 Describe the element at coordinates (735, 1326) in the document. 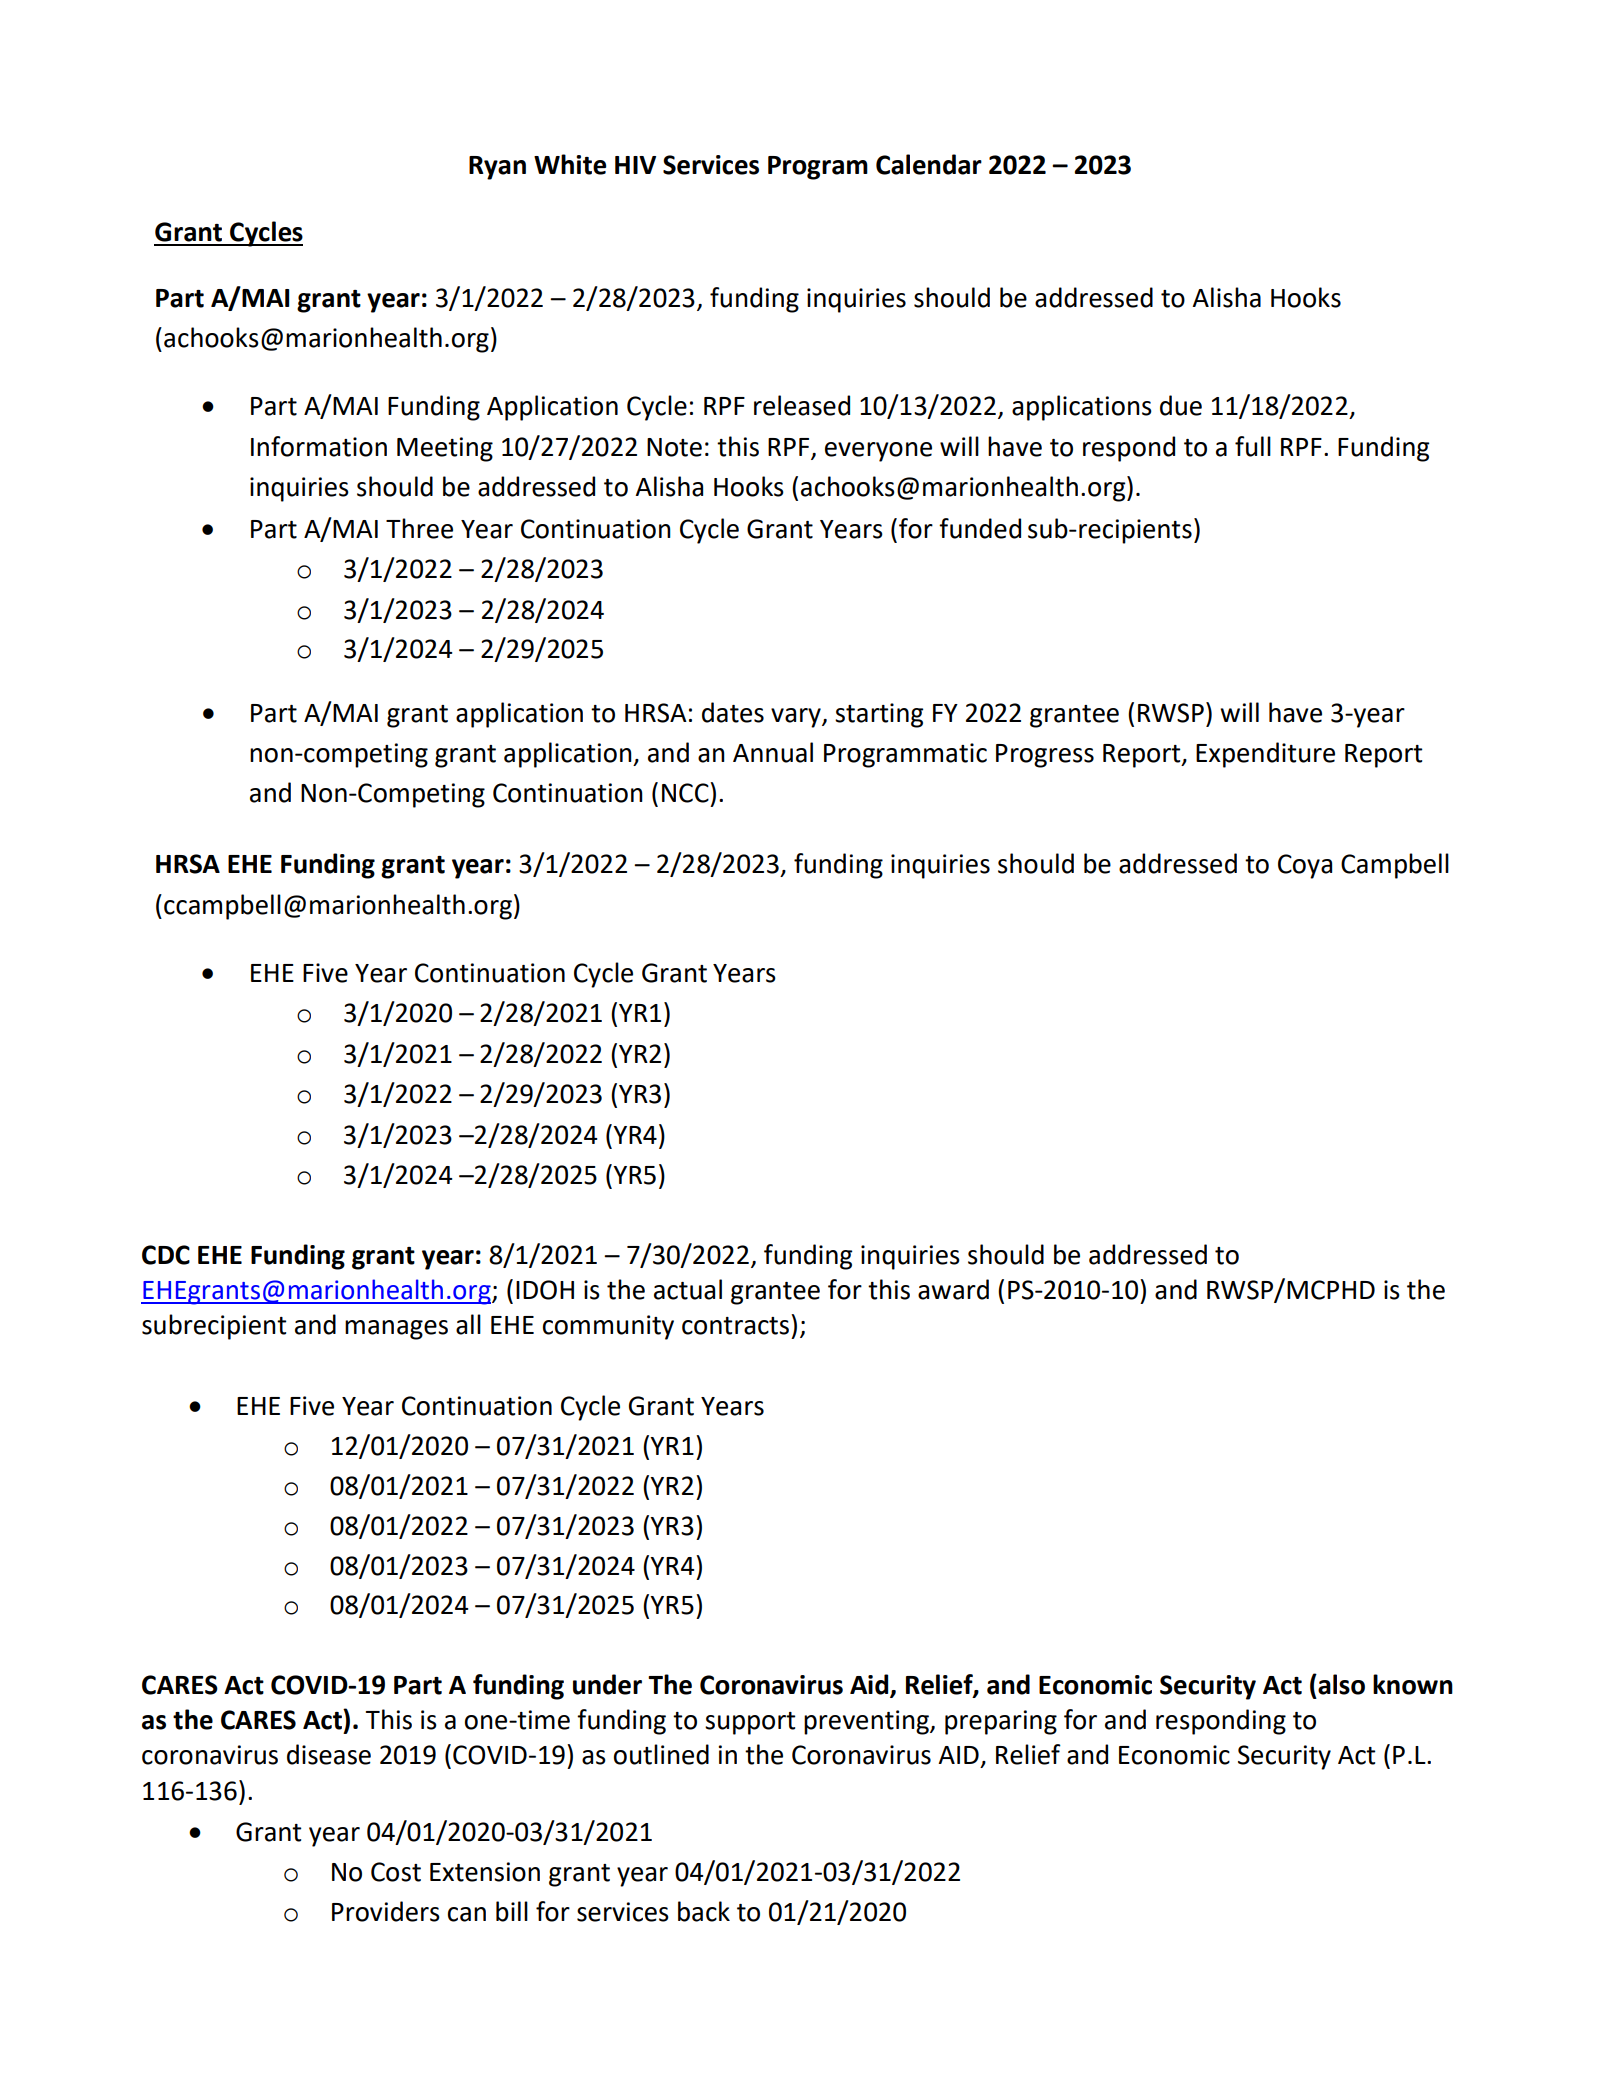

I see `contracts` at that location.
